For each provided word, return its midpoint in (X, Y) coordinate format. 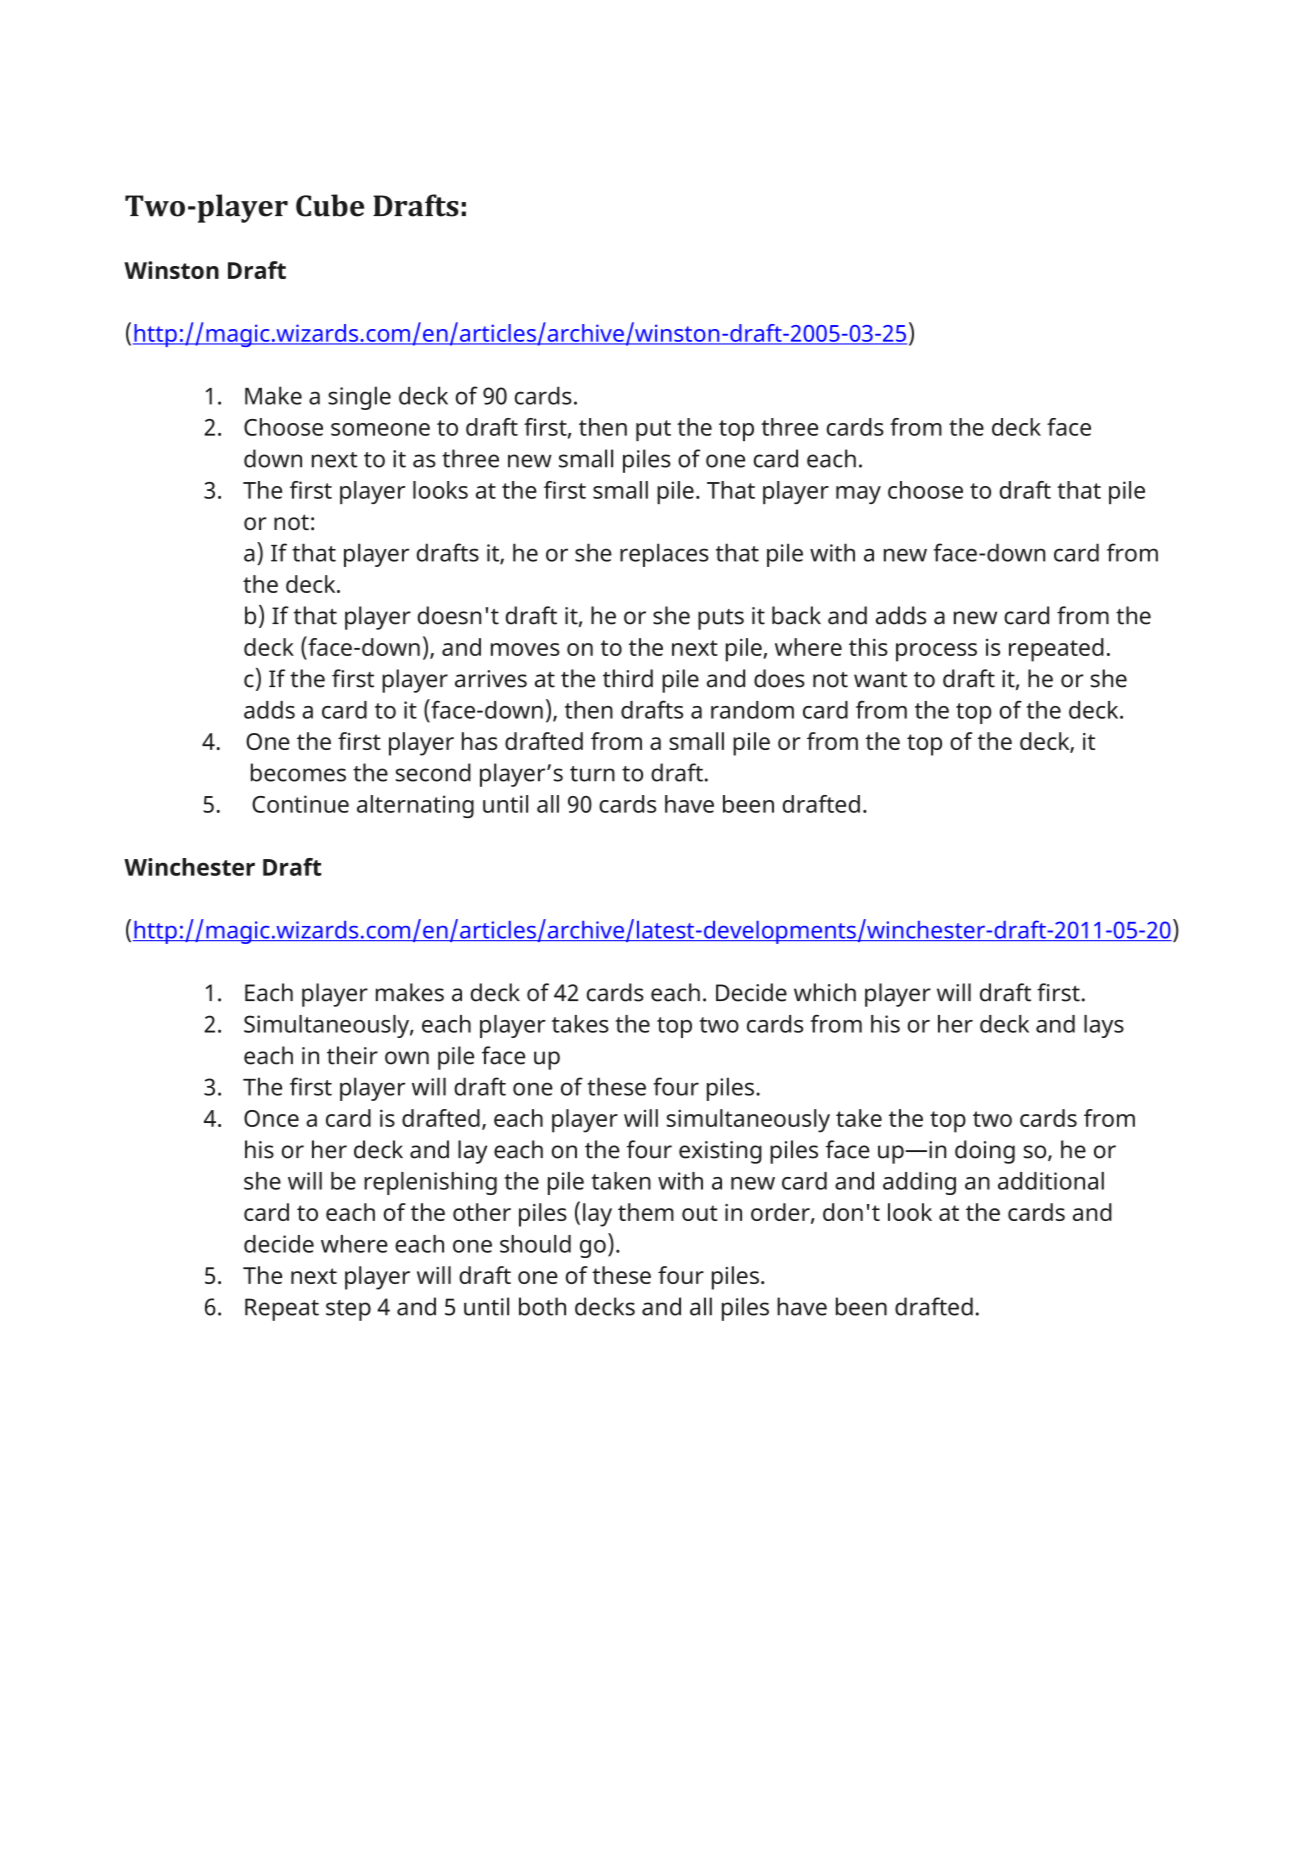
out (699, 1213)
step (348, 1310)
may (858, 495)
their (352, 1055)
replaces (664, 555)
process (936, 652)
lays (1104, 1026)
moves (525, 649)
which (825, 992)
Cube (330, 205)
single (359, 398)
